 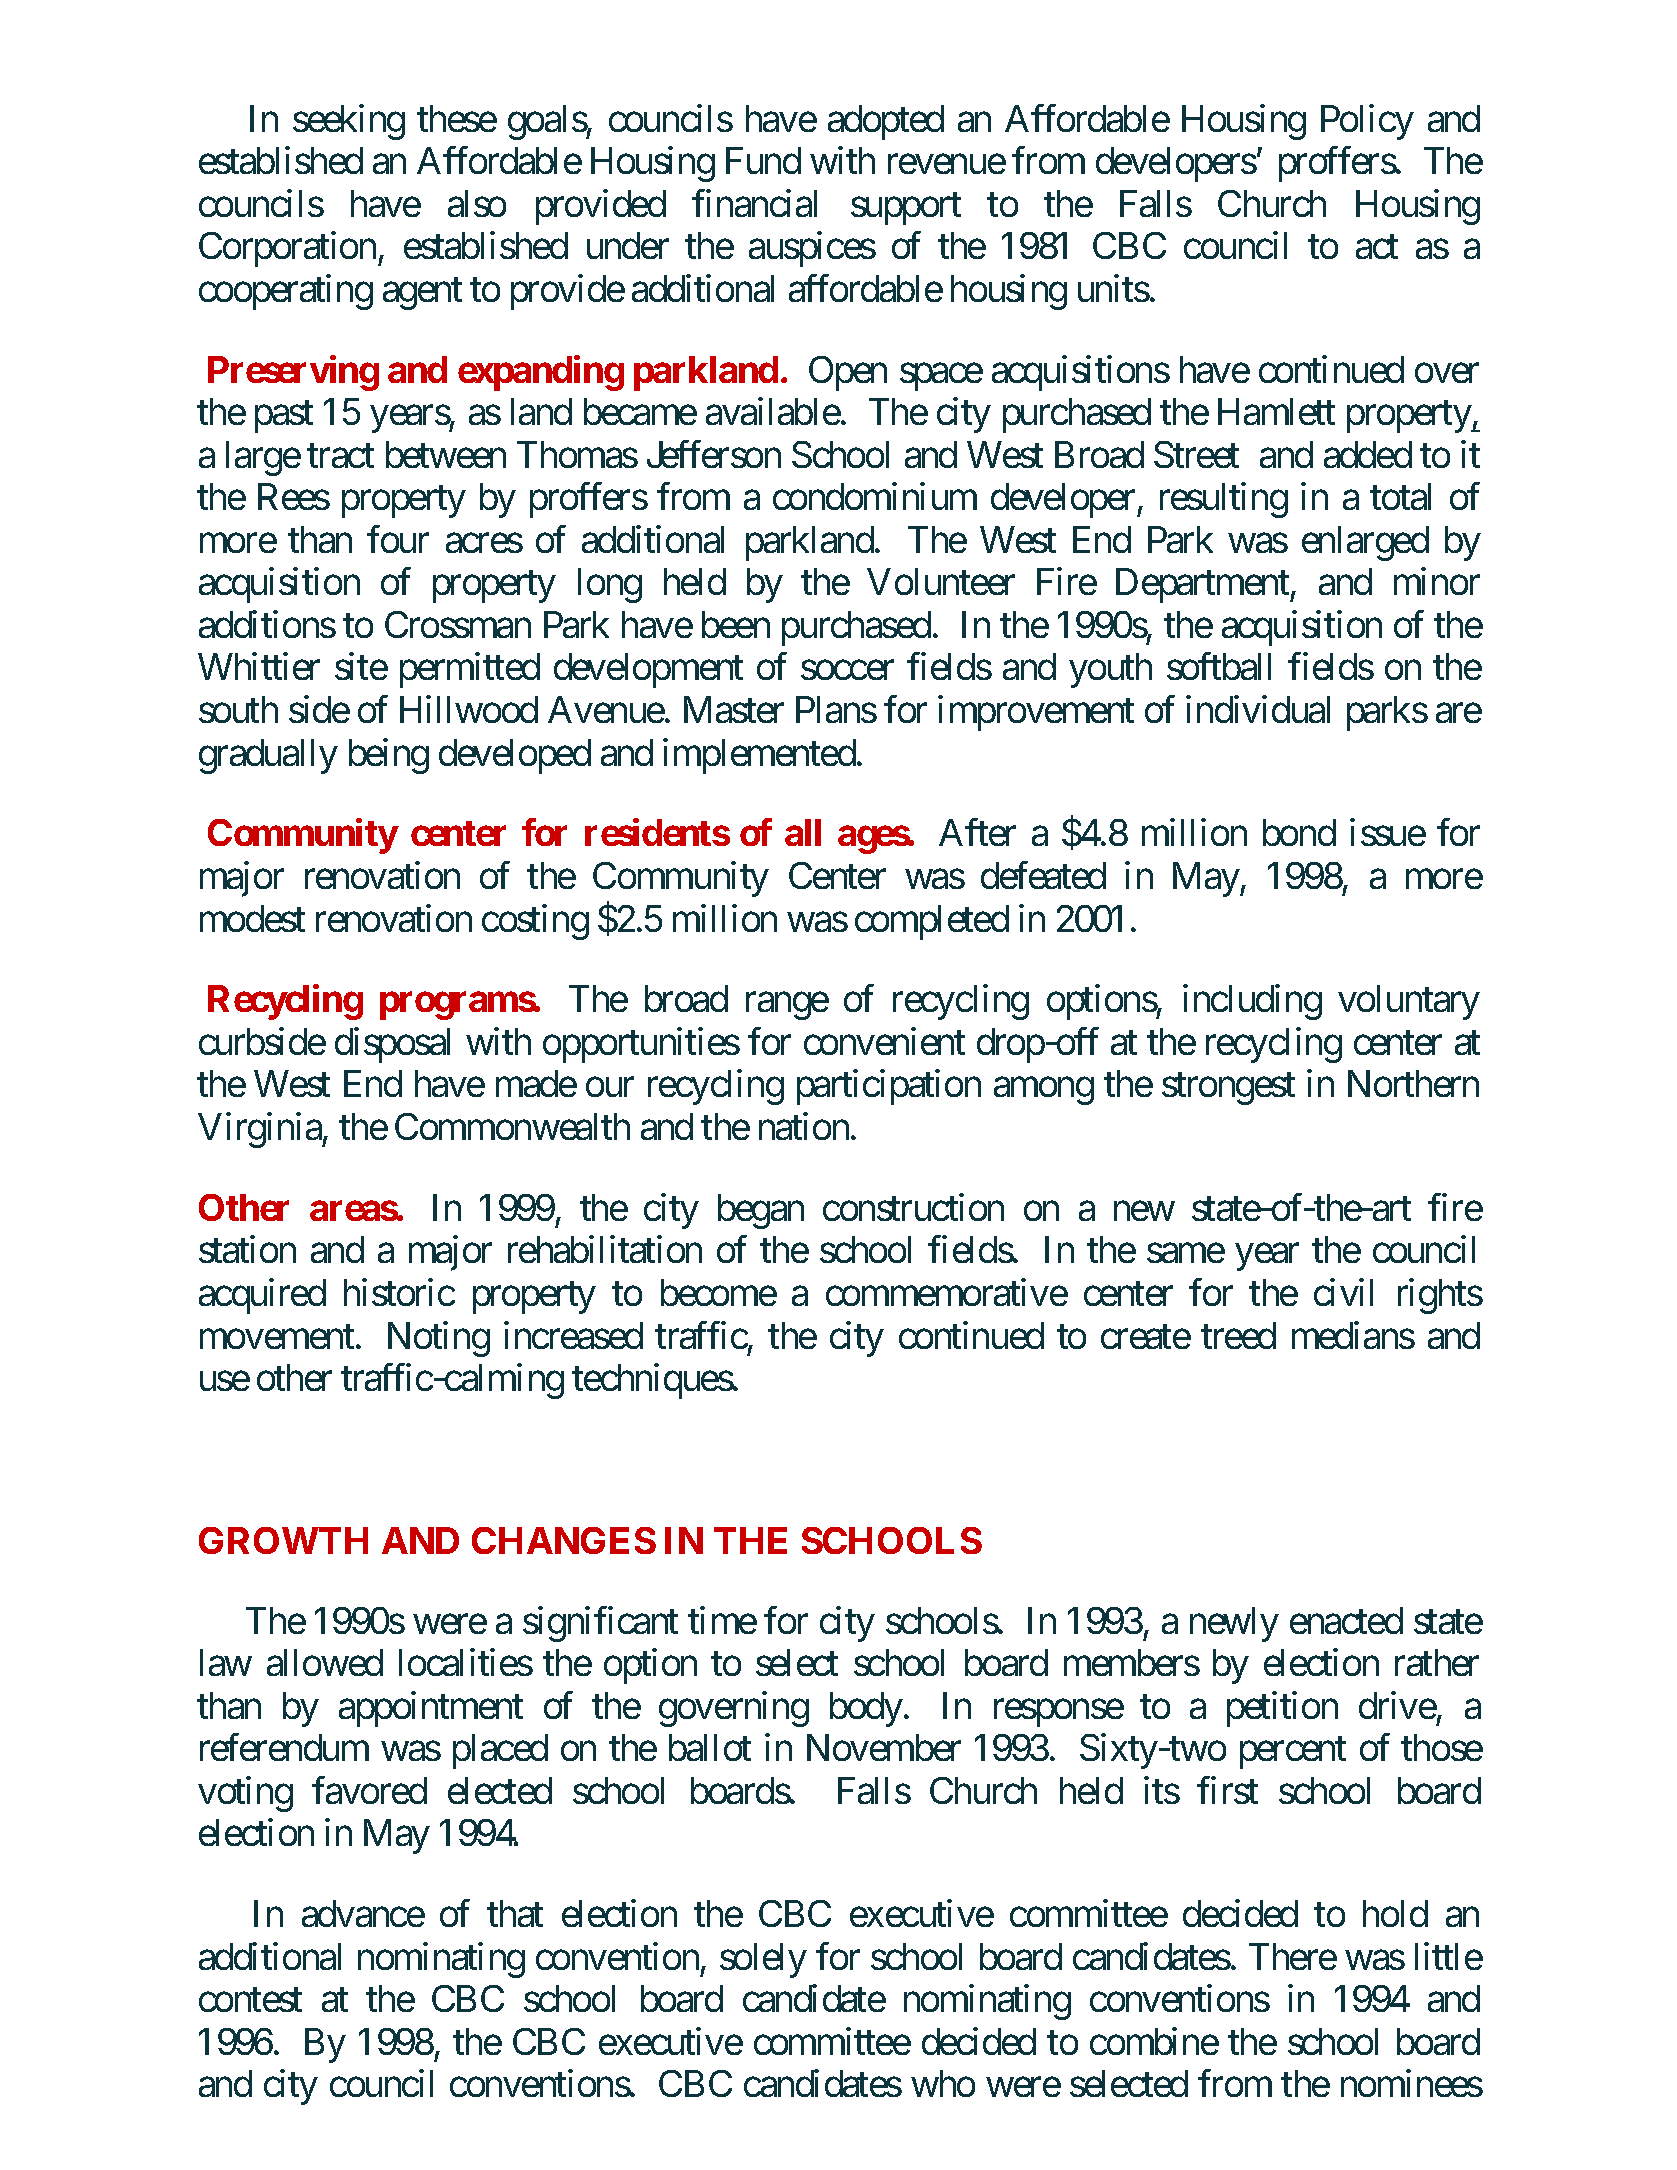 I want to click on contest, so click(x=250, y=2000).
